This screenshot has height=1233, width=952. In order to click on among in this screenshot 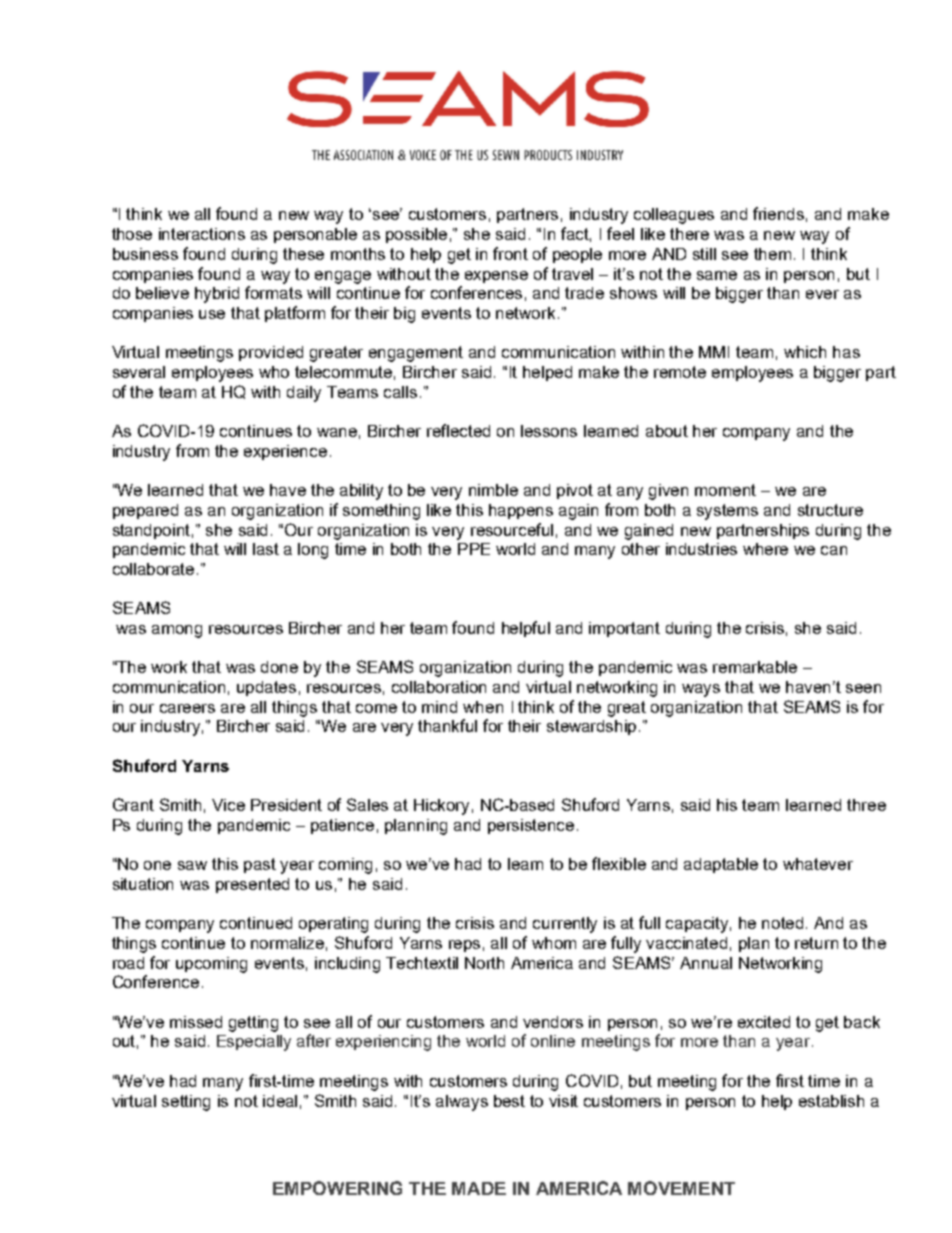, I will do `click(177, 631)`.
